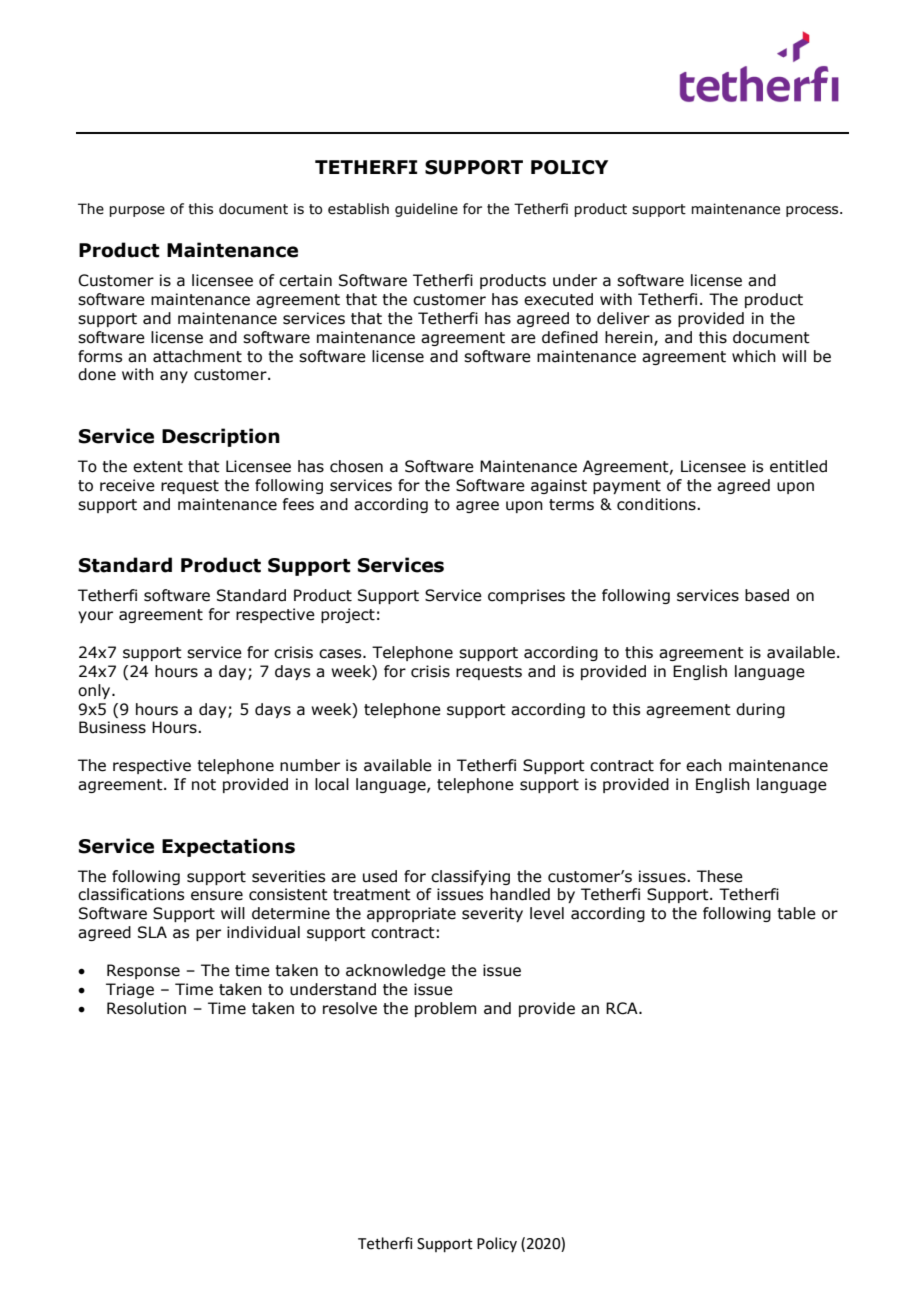  Describe the element at coordinates (526, 596) in the screenshot. I see `comprises` at that location.
